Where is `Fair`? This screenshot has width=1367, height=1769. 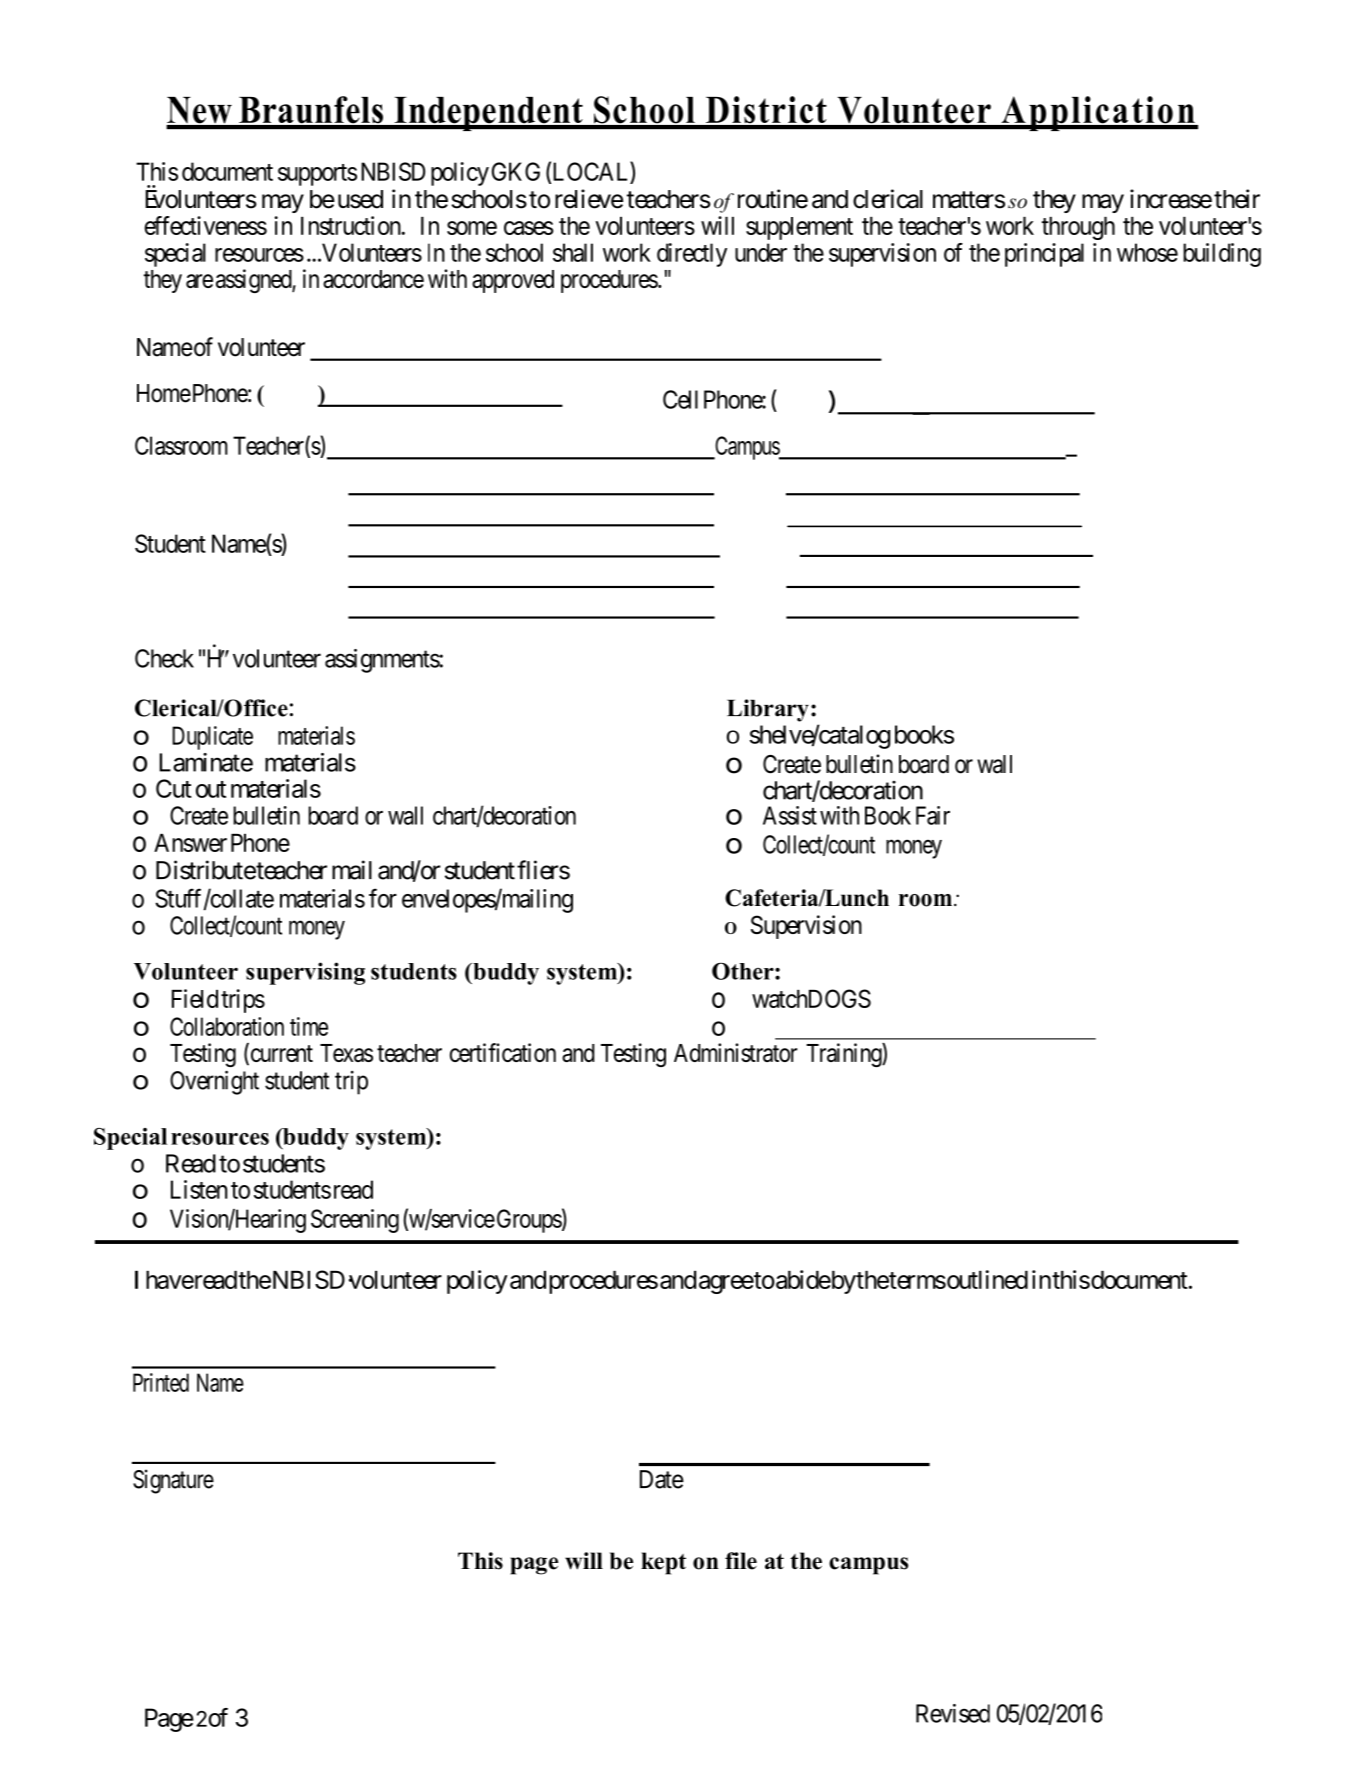 Fair is located at coordinates (933, 815).
